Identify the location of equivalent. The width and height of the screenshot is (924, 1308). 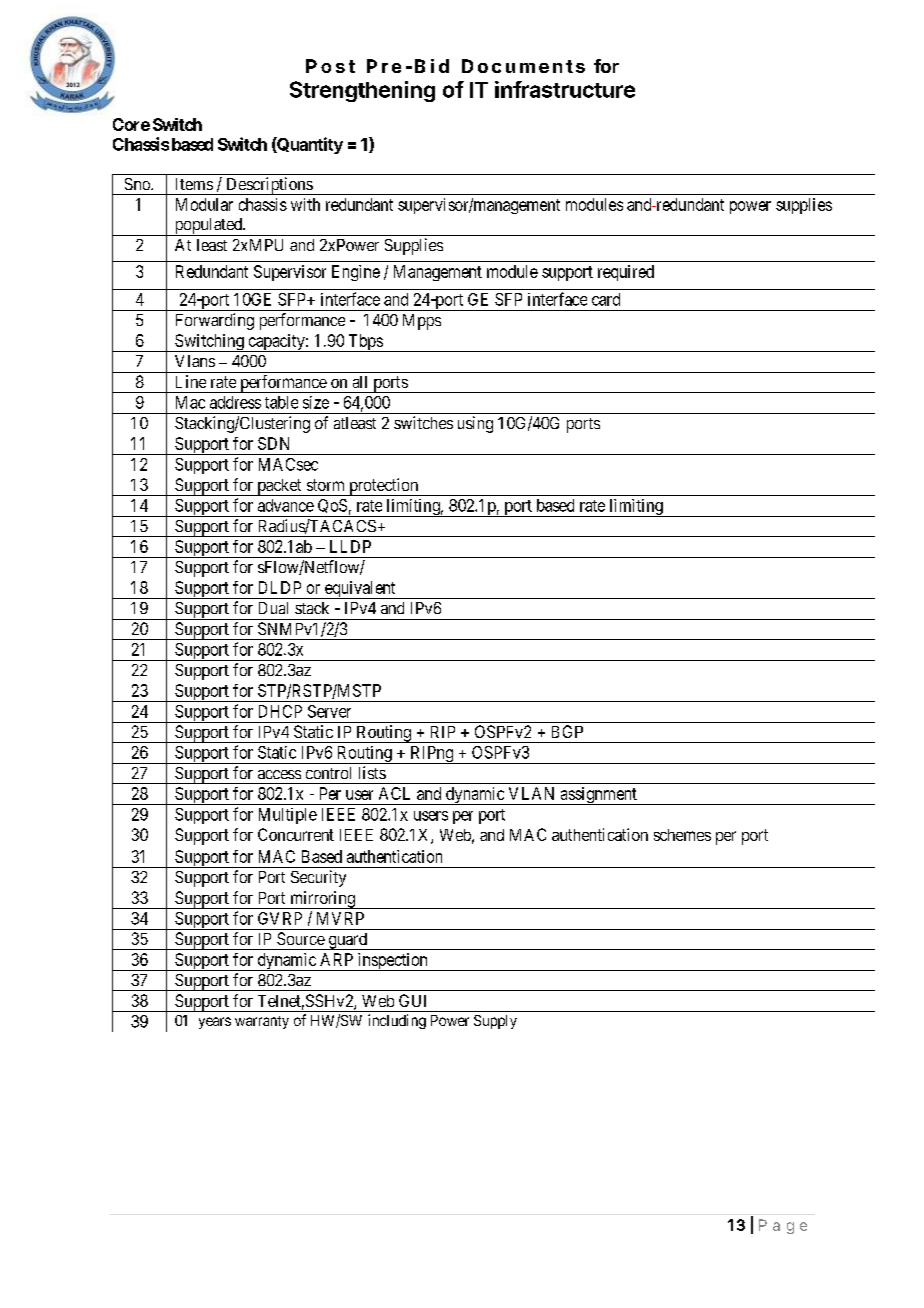
(360, 590).
